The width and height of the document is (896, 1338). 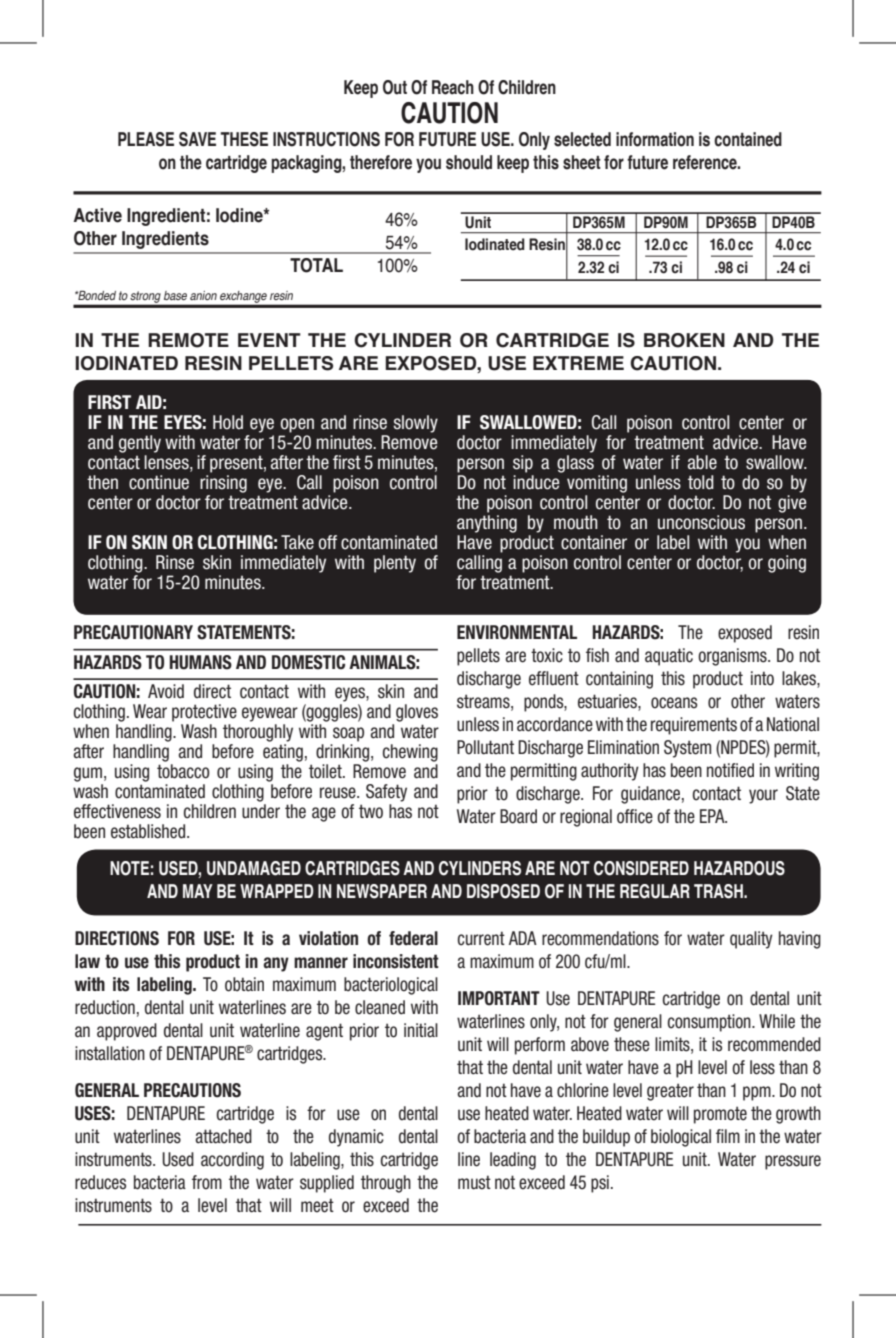 What do you see at coordinates (197, 139) in the document?
I see `SAVE` at bounding box center [197, 139].
